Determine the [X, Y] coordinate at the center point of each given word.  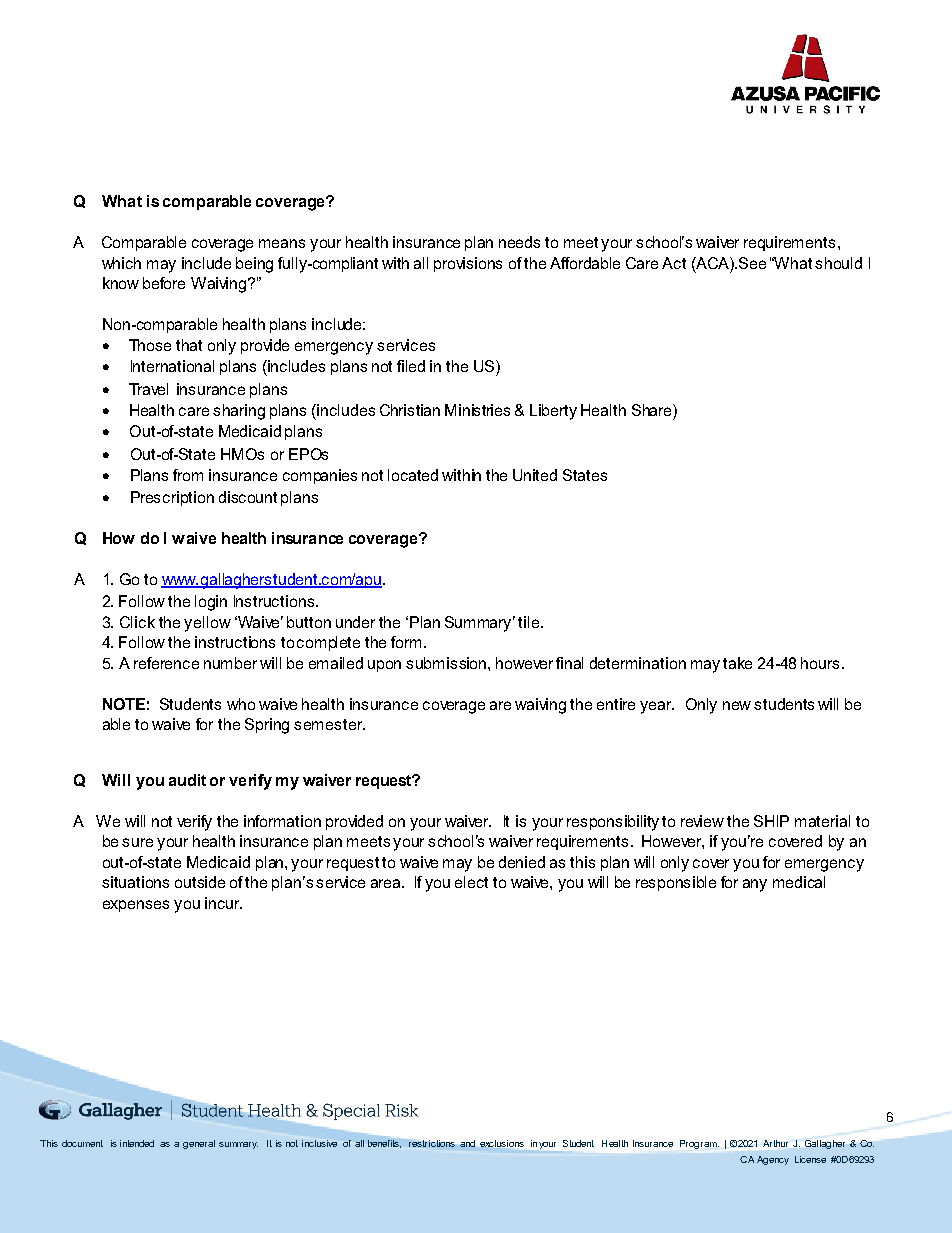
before [164, 283]
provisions [468, 264]
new [737, 705]
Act [674, 263]
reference [166, 663]
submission [447, 663]
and [467, 1143]
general [199, 1144]
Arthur [775, 1143]
